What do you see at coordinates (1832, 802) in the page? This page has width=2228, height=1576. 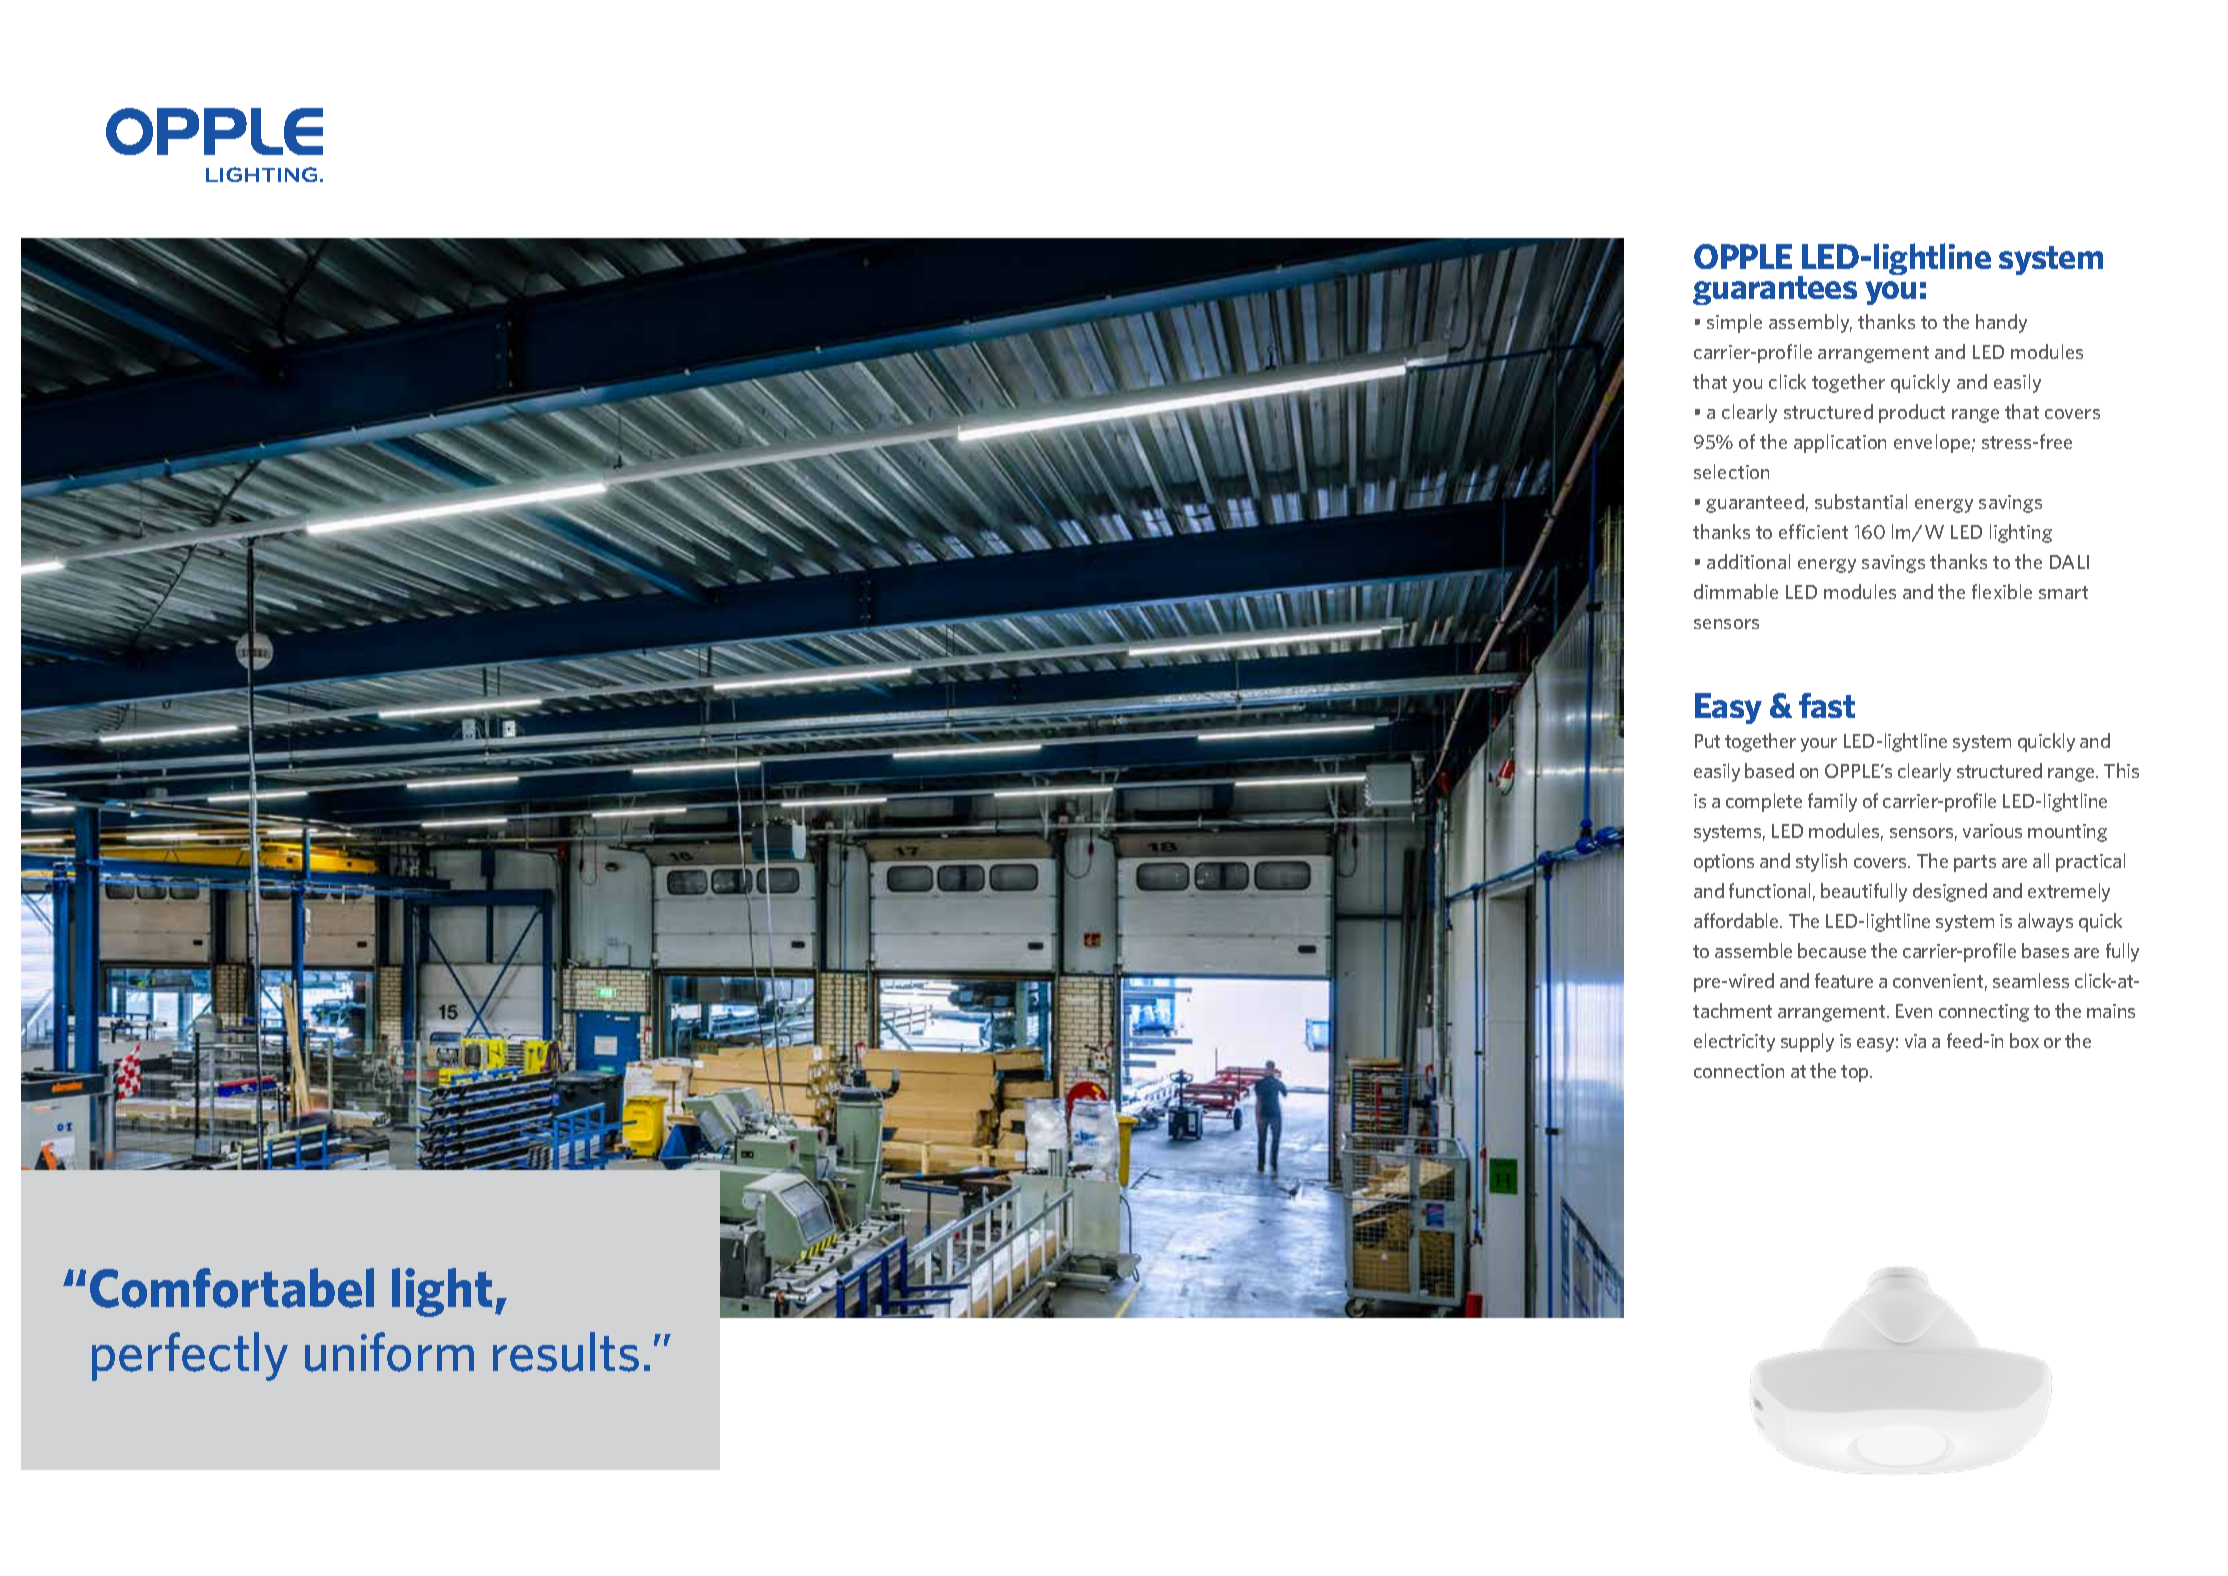 I see `family` at bounding box center [1832, 802].
